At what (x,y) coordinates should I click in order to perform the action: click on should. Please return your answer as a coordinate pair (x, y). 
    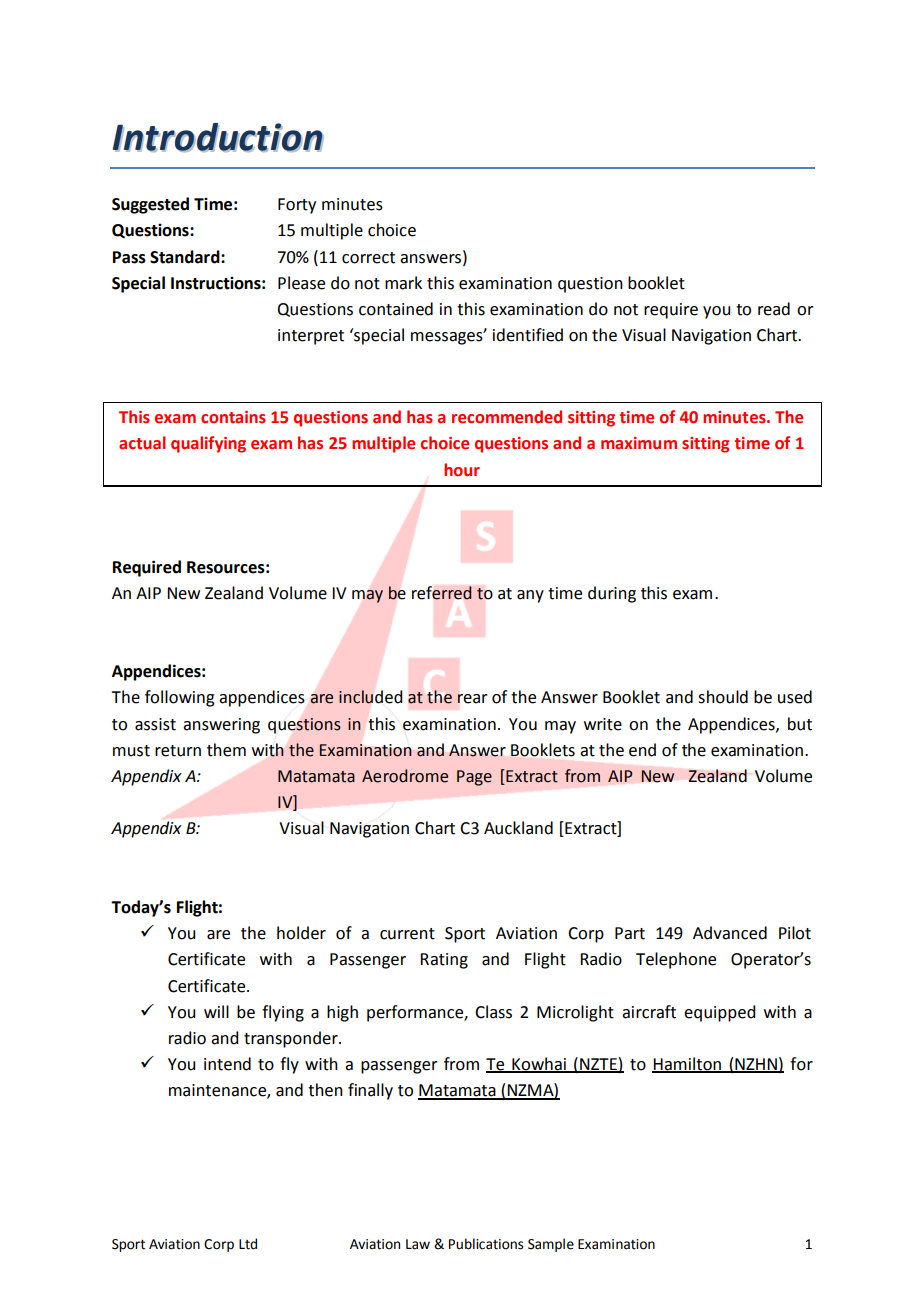
    Looking at the image, I should click on (723, 697).
